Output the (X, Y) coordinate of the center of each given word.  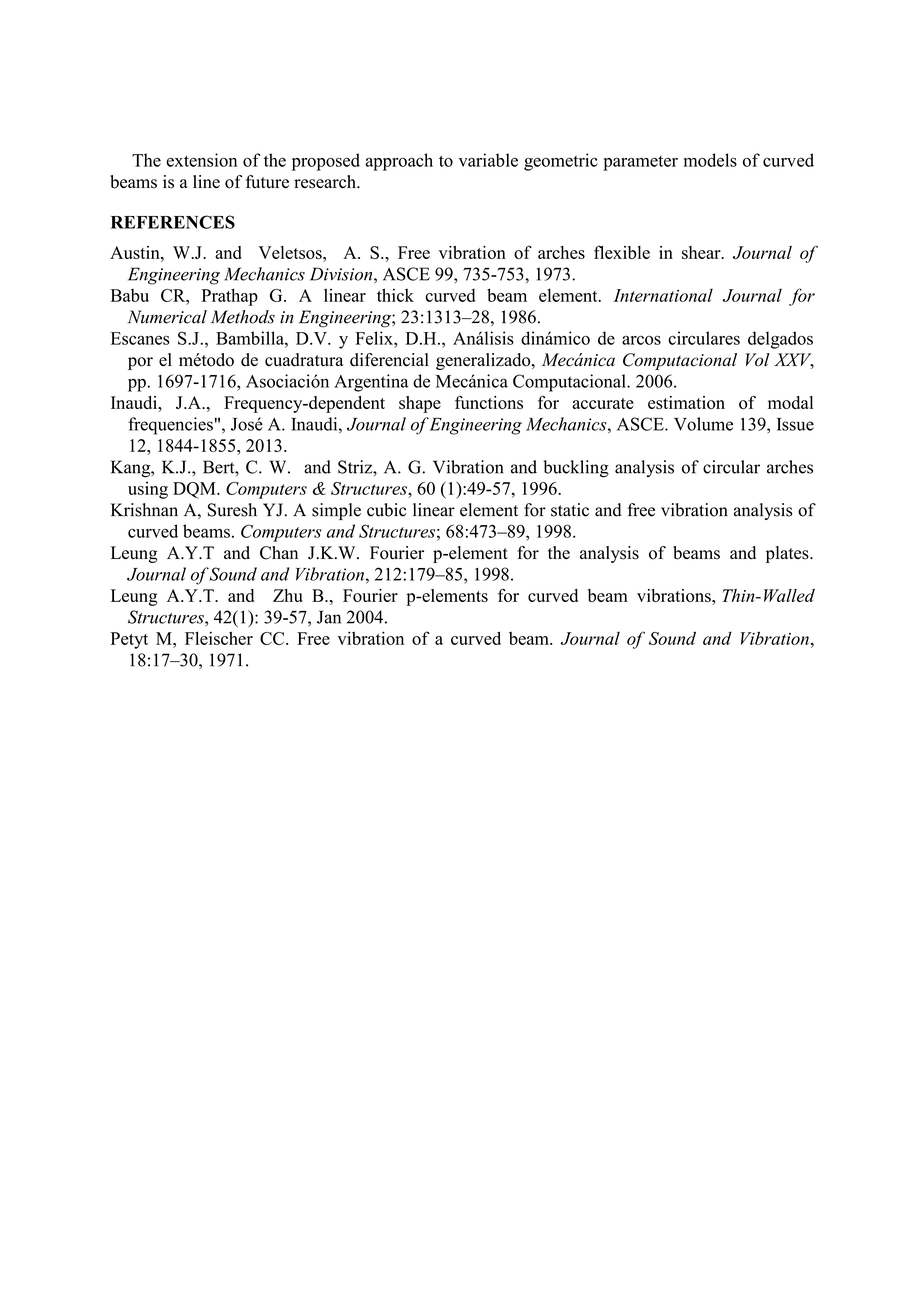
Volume (703, 424)
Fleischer (219, 638)
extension (202, 160)
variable (488, 160)
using (148, 490)
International (663, 295)
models (710, 160)
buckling (576, 469)
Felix (375, 338)
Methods (243, 317)
